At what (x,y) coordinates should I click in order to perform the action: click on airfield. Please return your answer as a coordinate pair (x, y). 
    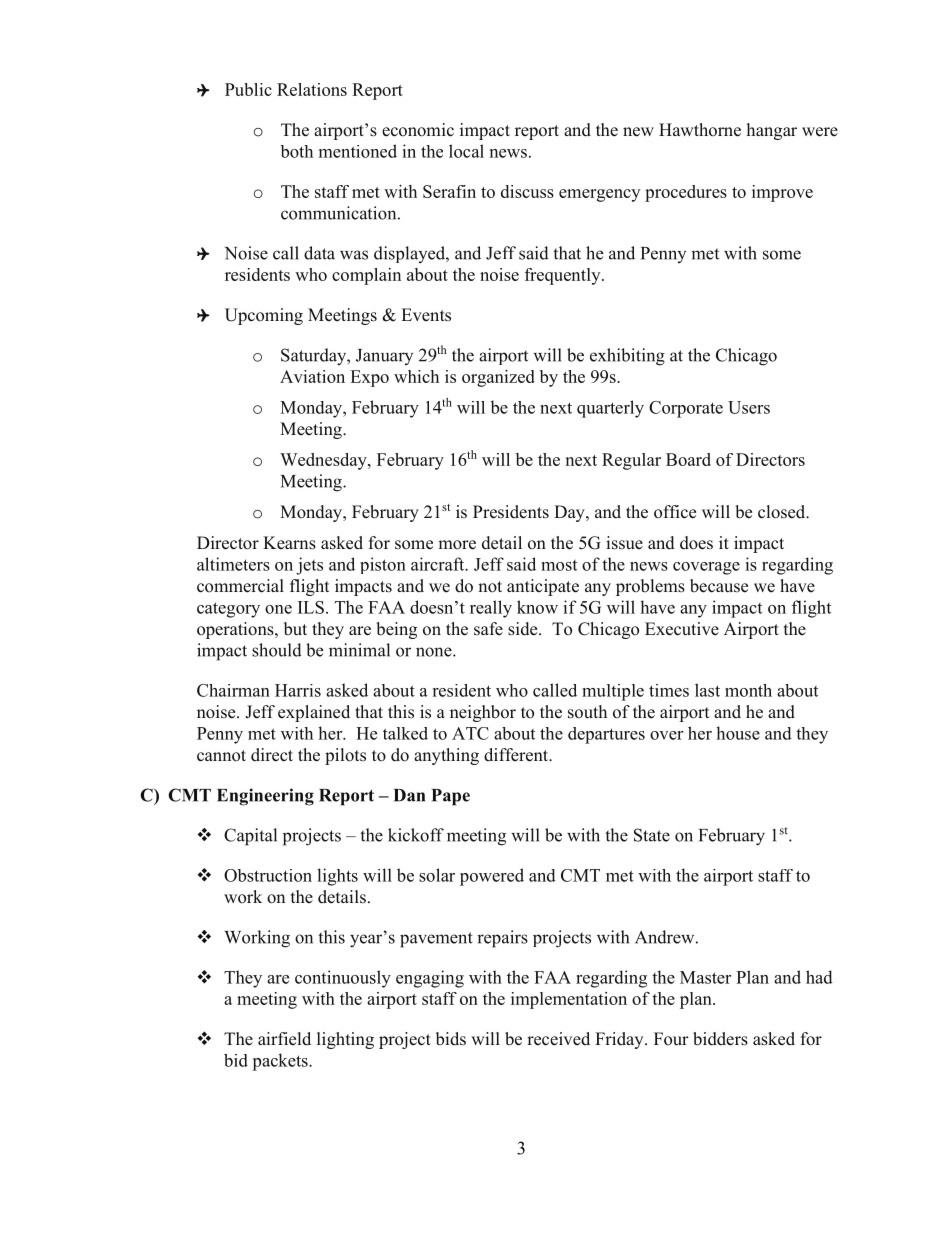
    Looking at the image, I should click on (284, 1039).
